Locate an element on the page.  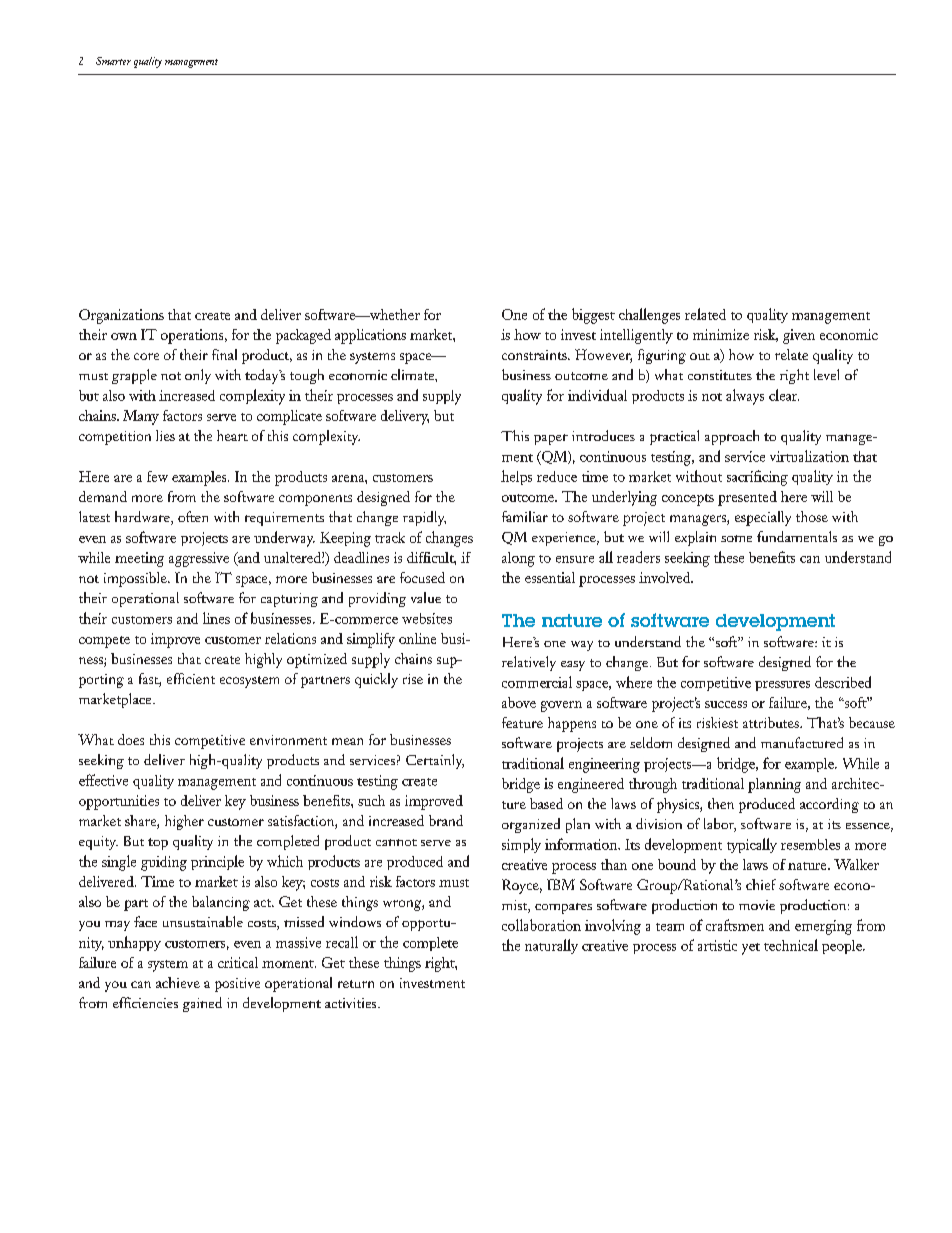
biggest is located at coordinates (593, 316).
